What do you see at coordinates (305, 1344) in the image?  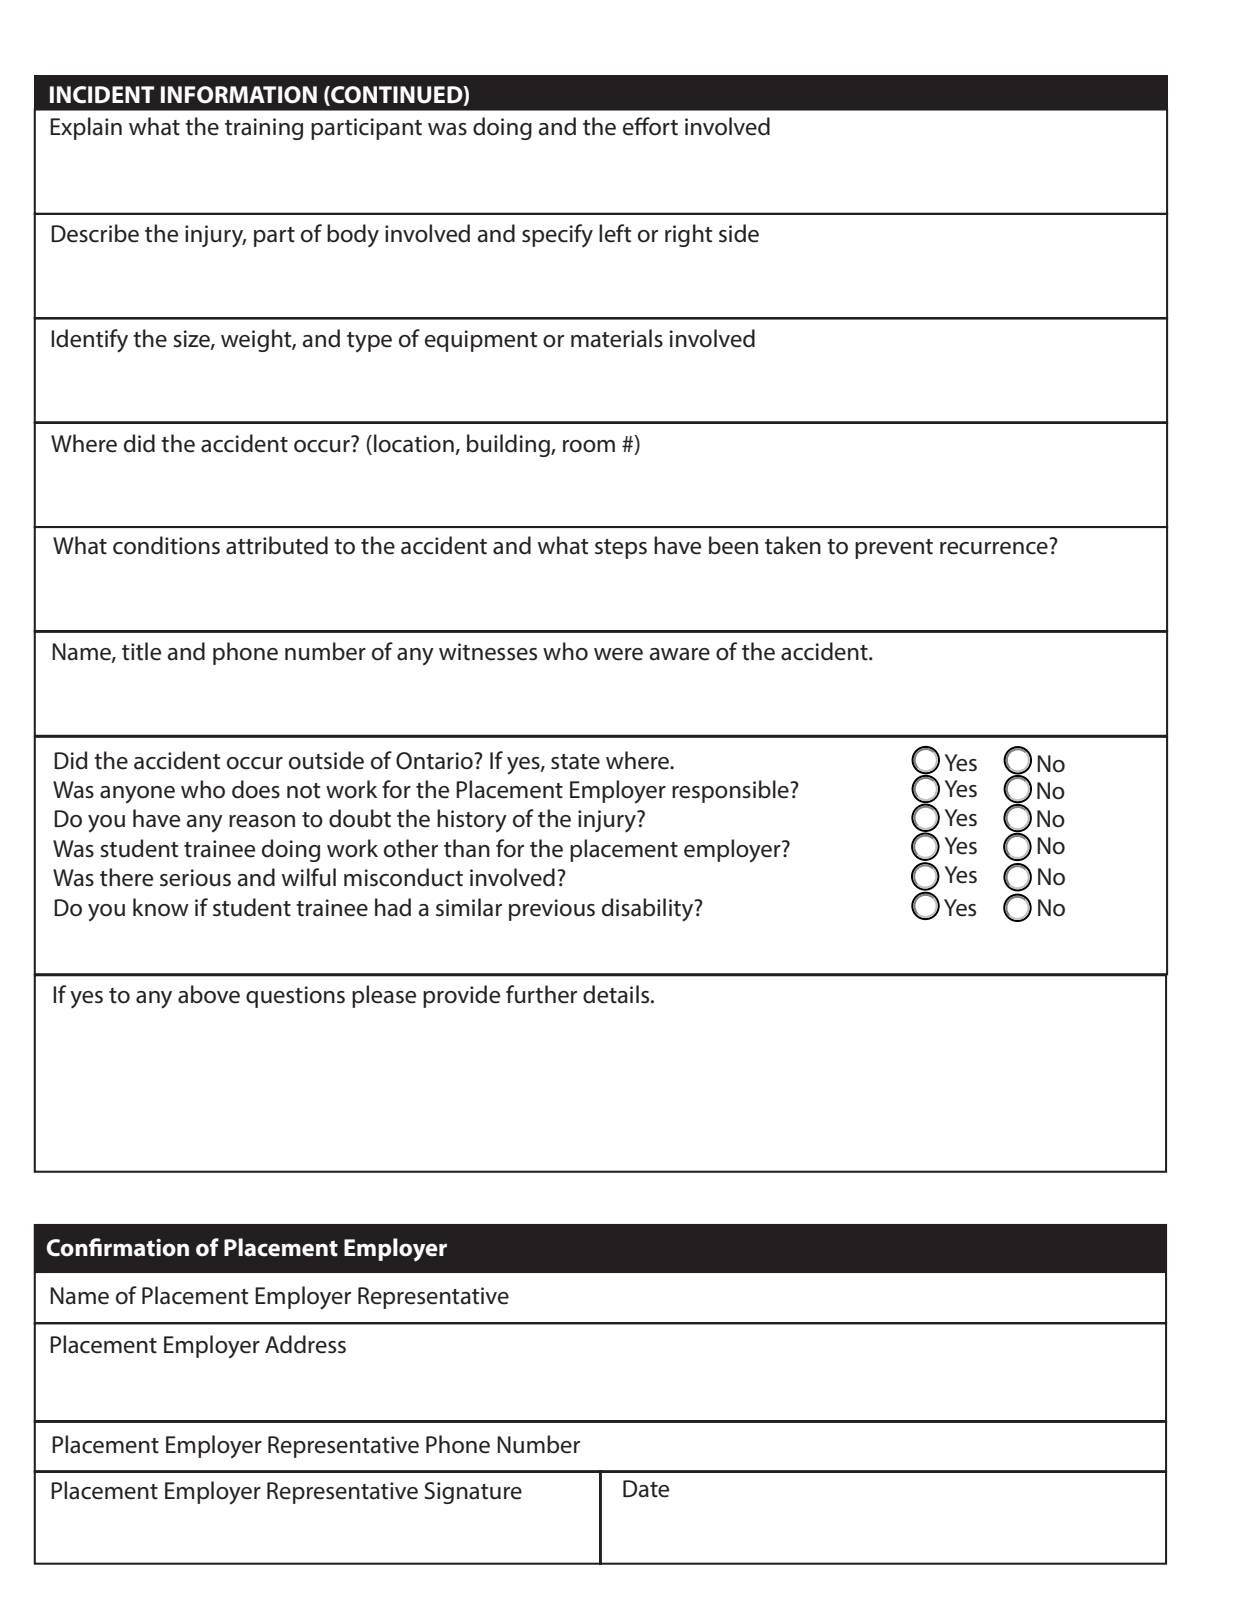 I see `Address` at bounding box center [305, 1344].
